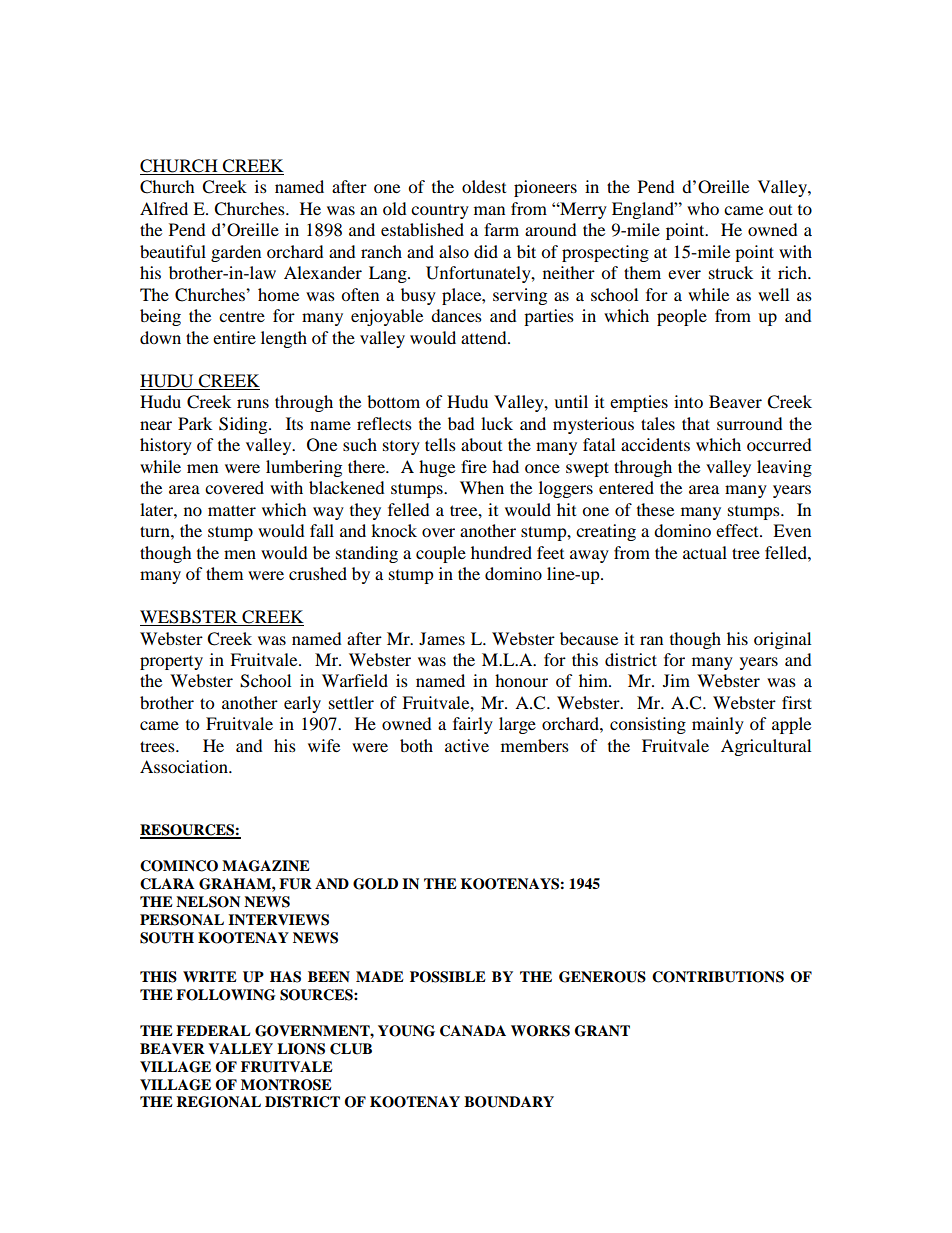  I want to click on GRANT, so click(602, 1031).
